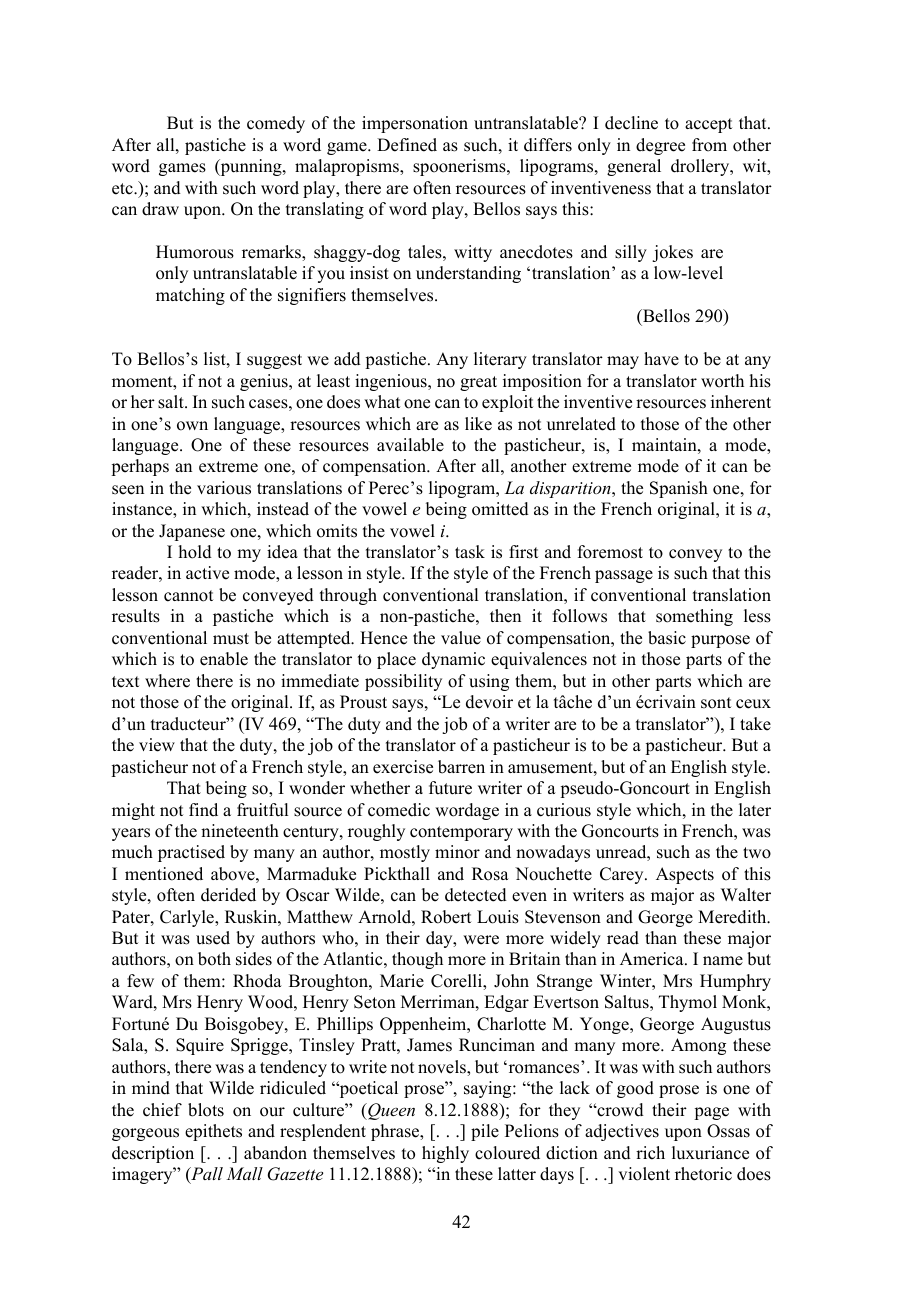 This screenshot has width=924, height=1308. I want to click on basic, so click(667, 638).
